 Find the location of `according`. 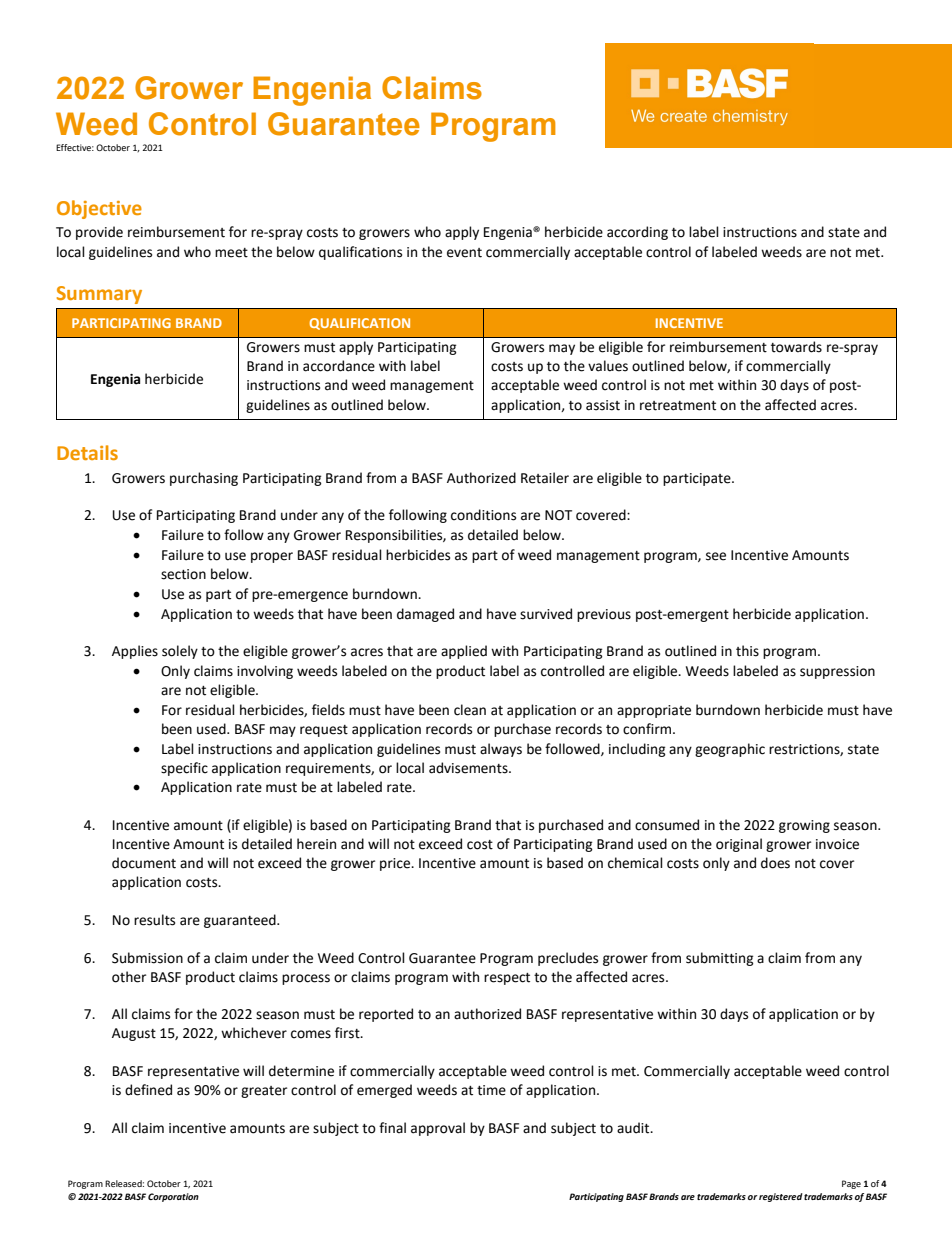

according is located at coordinates (637, 233).
